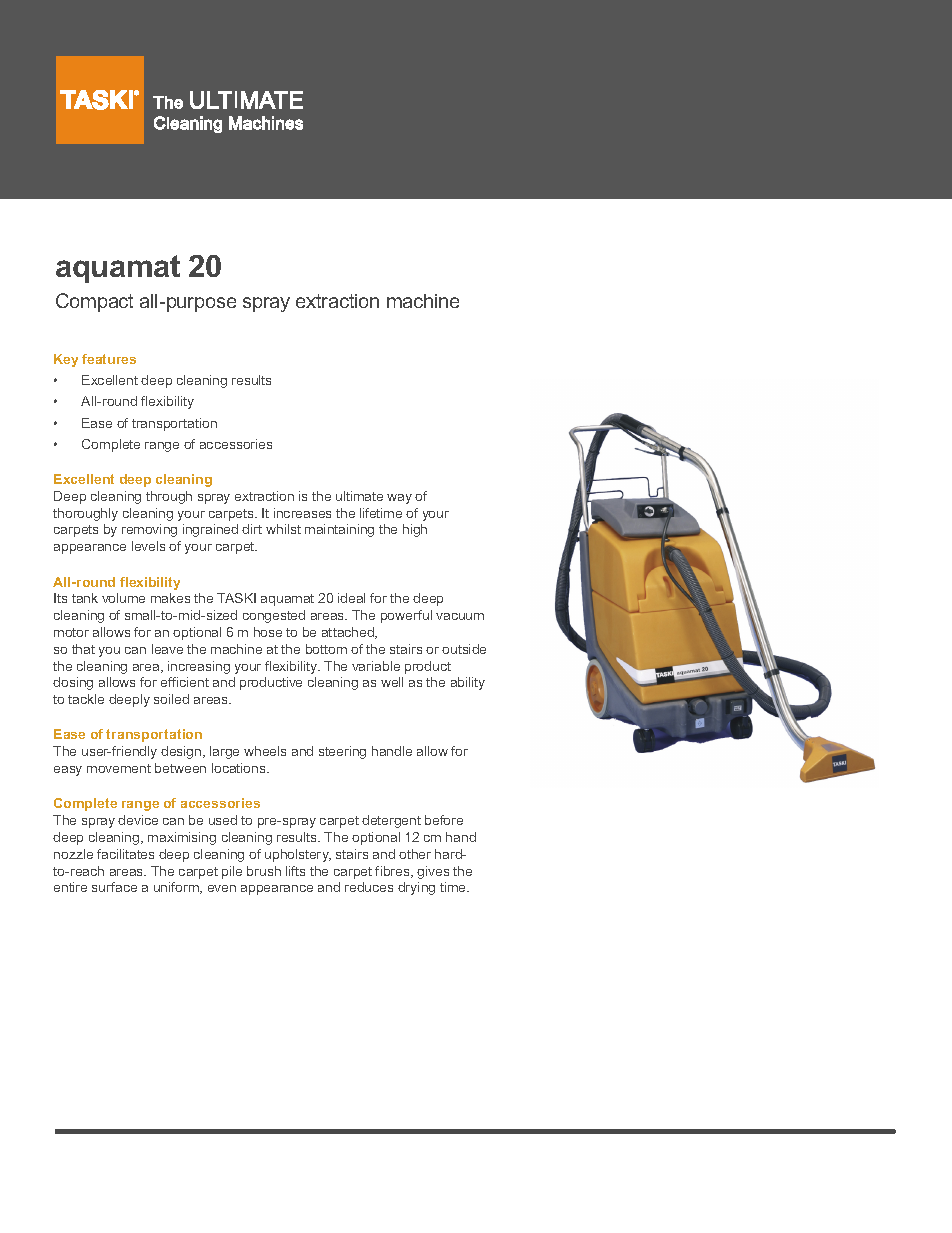  I want to click on congested, so click(274, 616).
